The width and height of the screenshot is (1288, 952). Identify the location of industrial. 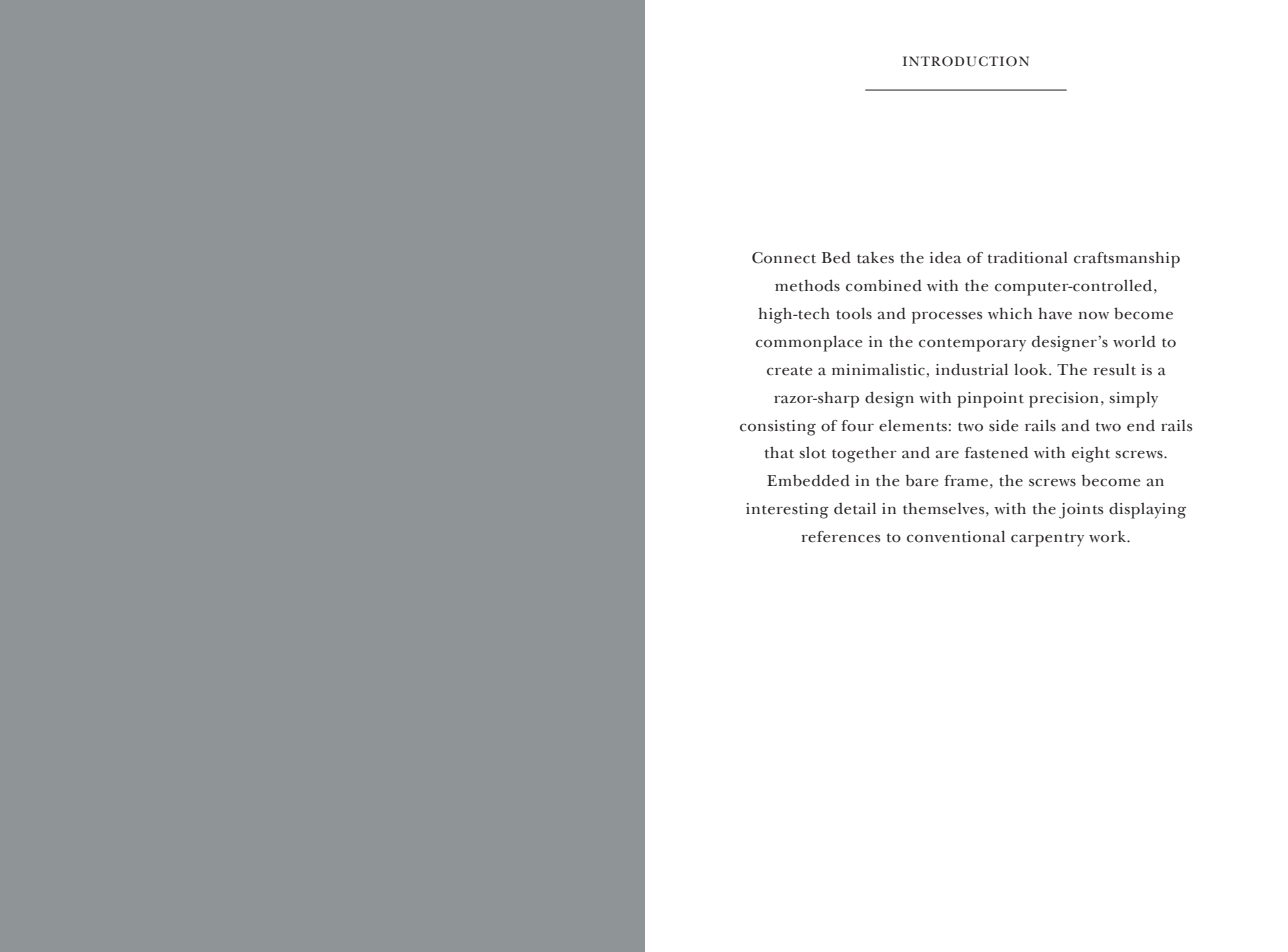
(972, 369).
